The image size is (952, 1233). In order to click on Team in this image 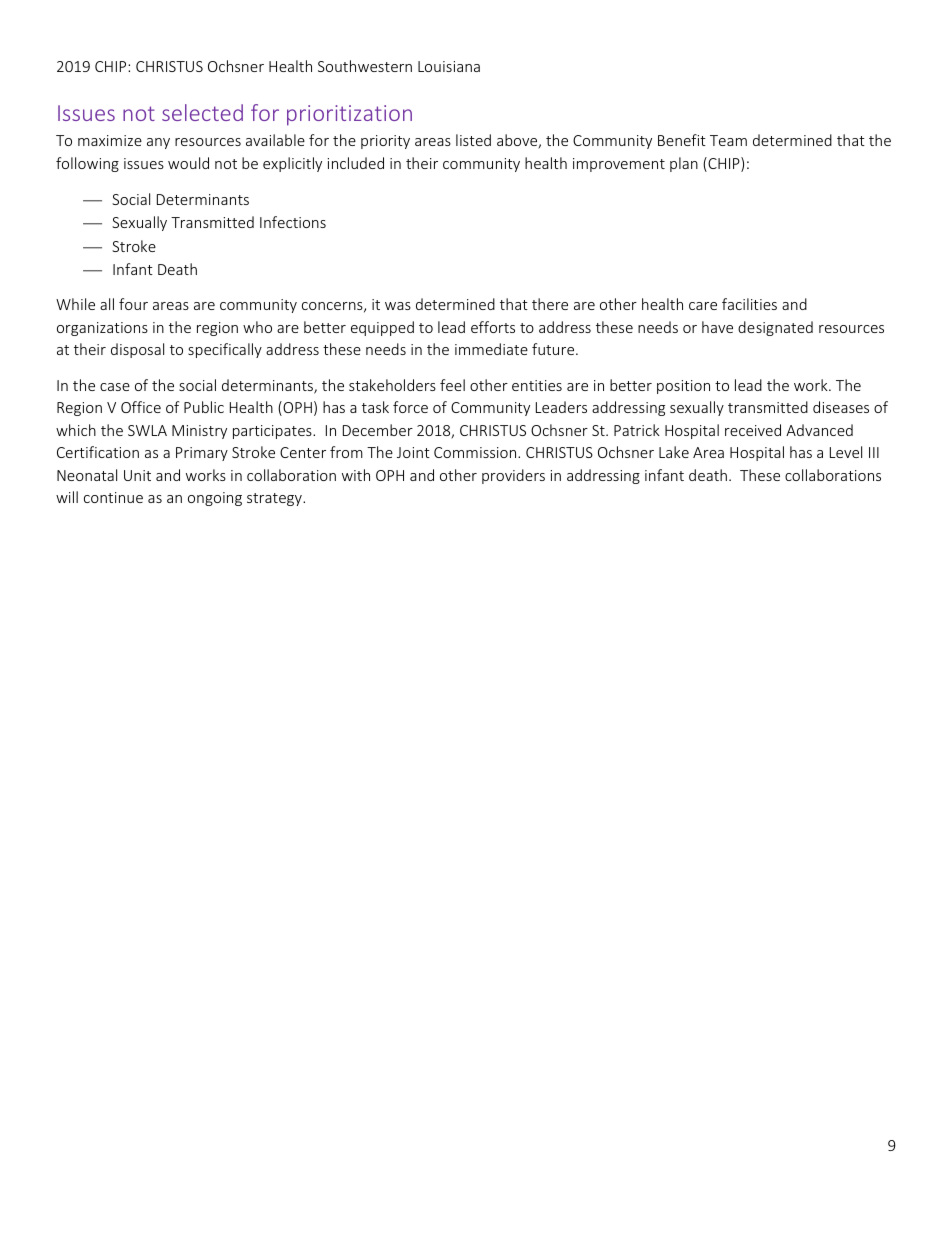, I will do `click(728, 140)`.
